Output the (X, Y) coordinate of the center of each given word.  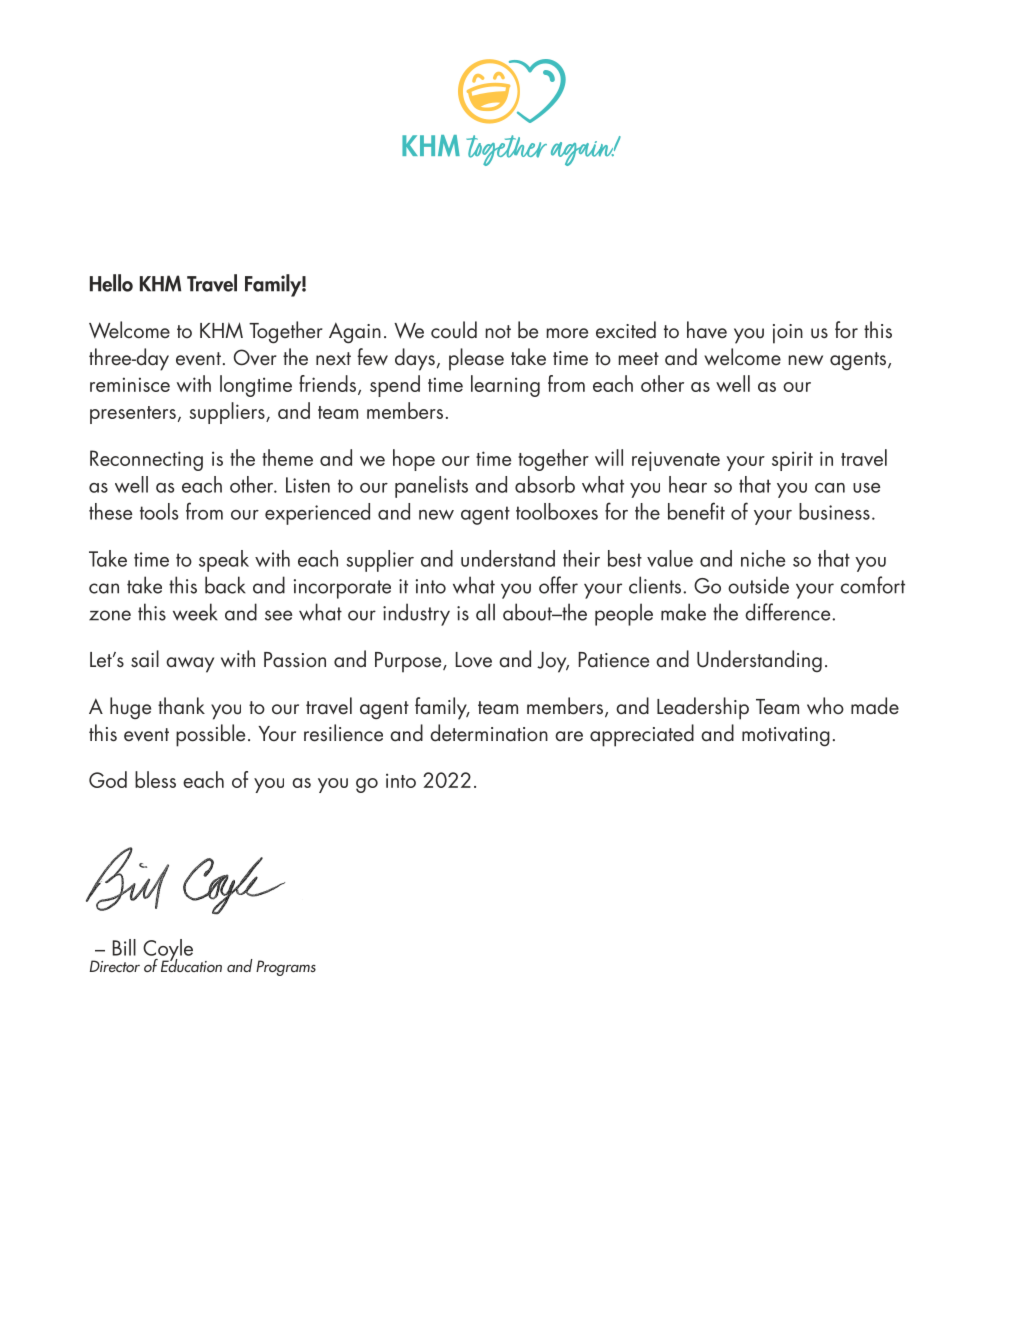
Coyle (168, 951)
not (498, 332)
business (834, 511)
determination (489, 733)
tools (159, 511)
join (788, 334)
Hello (111, 283)
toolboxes (557, 511)
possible (210, 735)
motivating (786, 737)
